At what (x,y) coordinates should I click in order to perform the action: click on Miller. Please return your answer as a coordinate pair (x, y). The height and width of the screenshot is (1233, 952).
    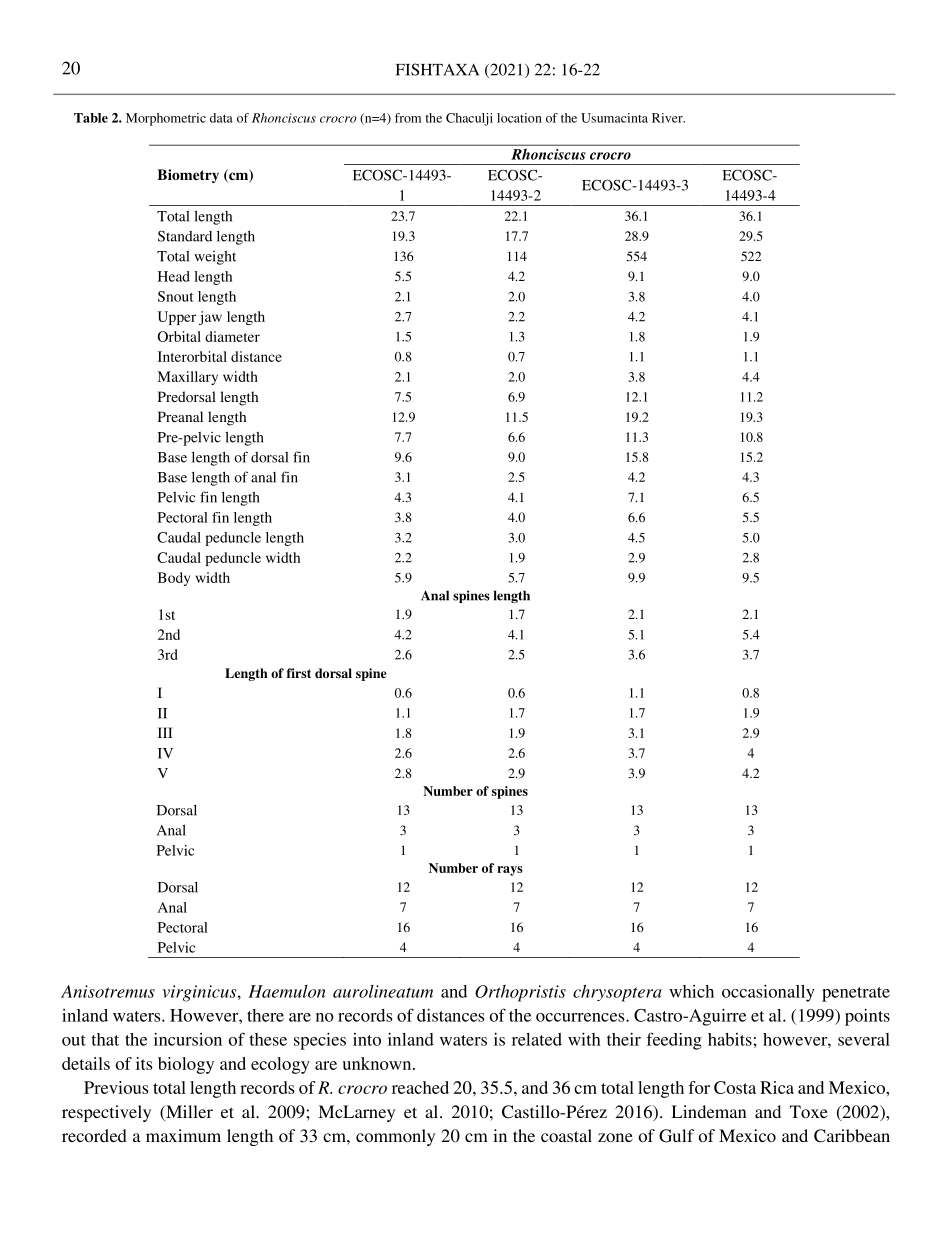
    Looking at the image, I should click on (188, 1113).
